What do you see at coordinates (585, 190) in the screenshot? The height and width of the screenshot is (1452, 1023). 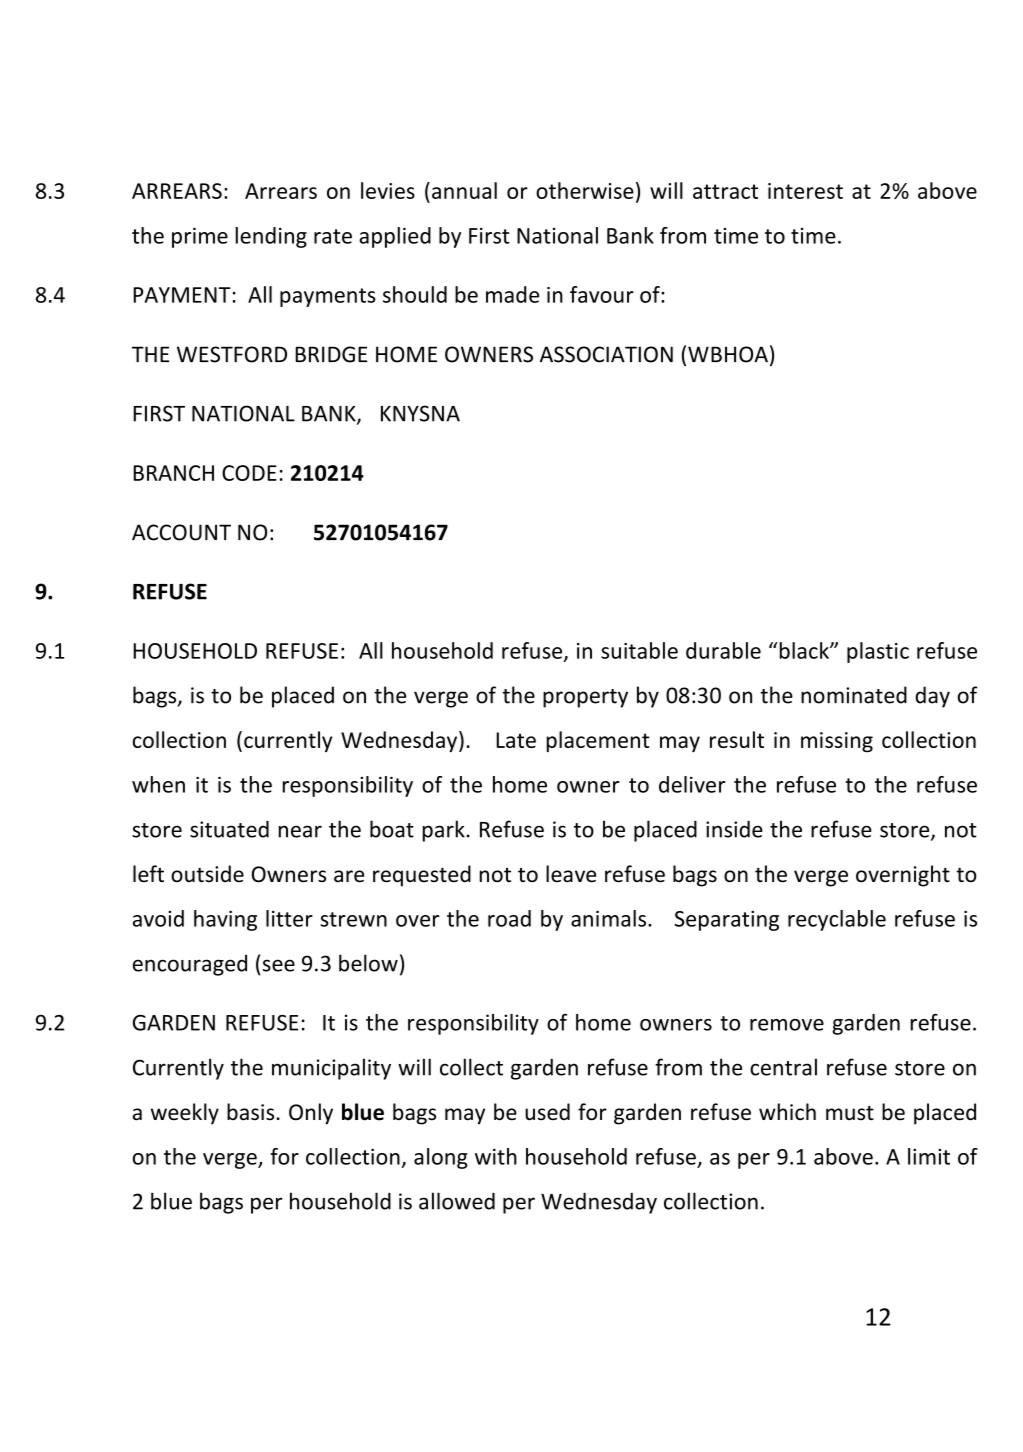 I see `otherwise` at bounding box center [585, 190].
